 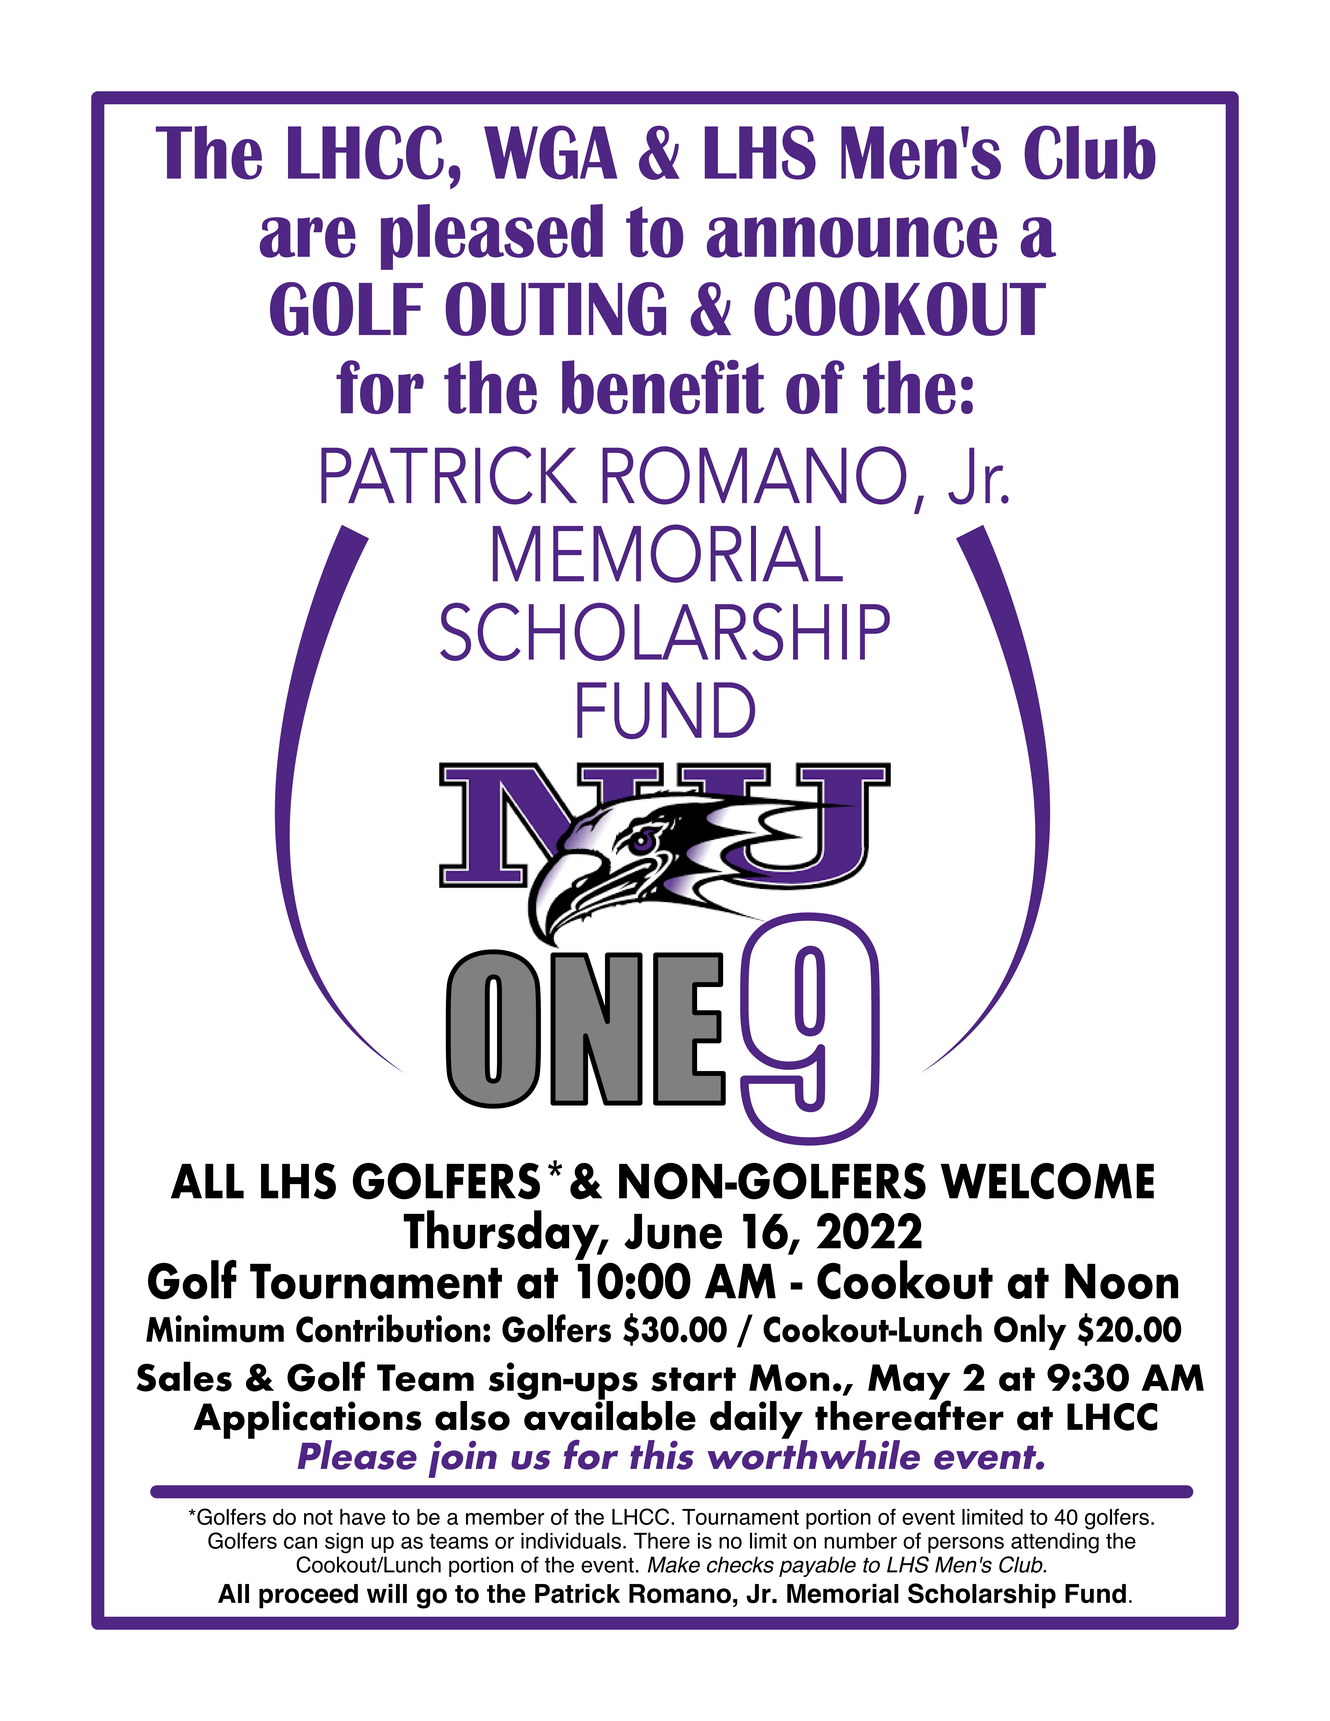 What do you see at coordinates (674, 1564) in the screenshot?
I see `Make` at bounding box center [674, 1564].
